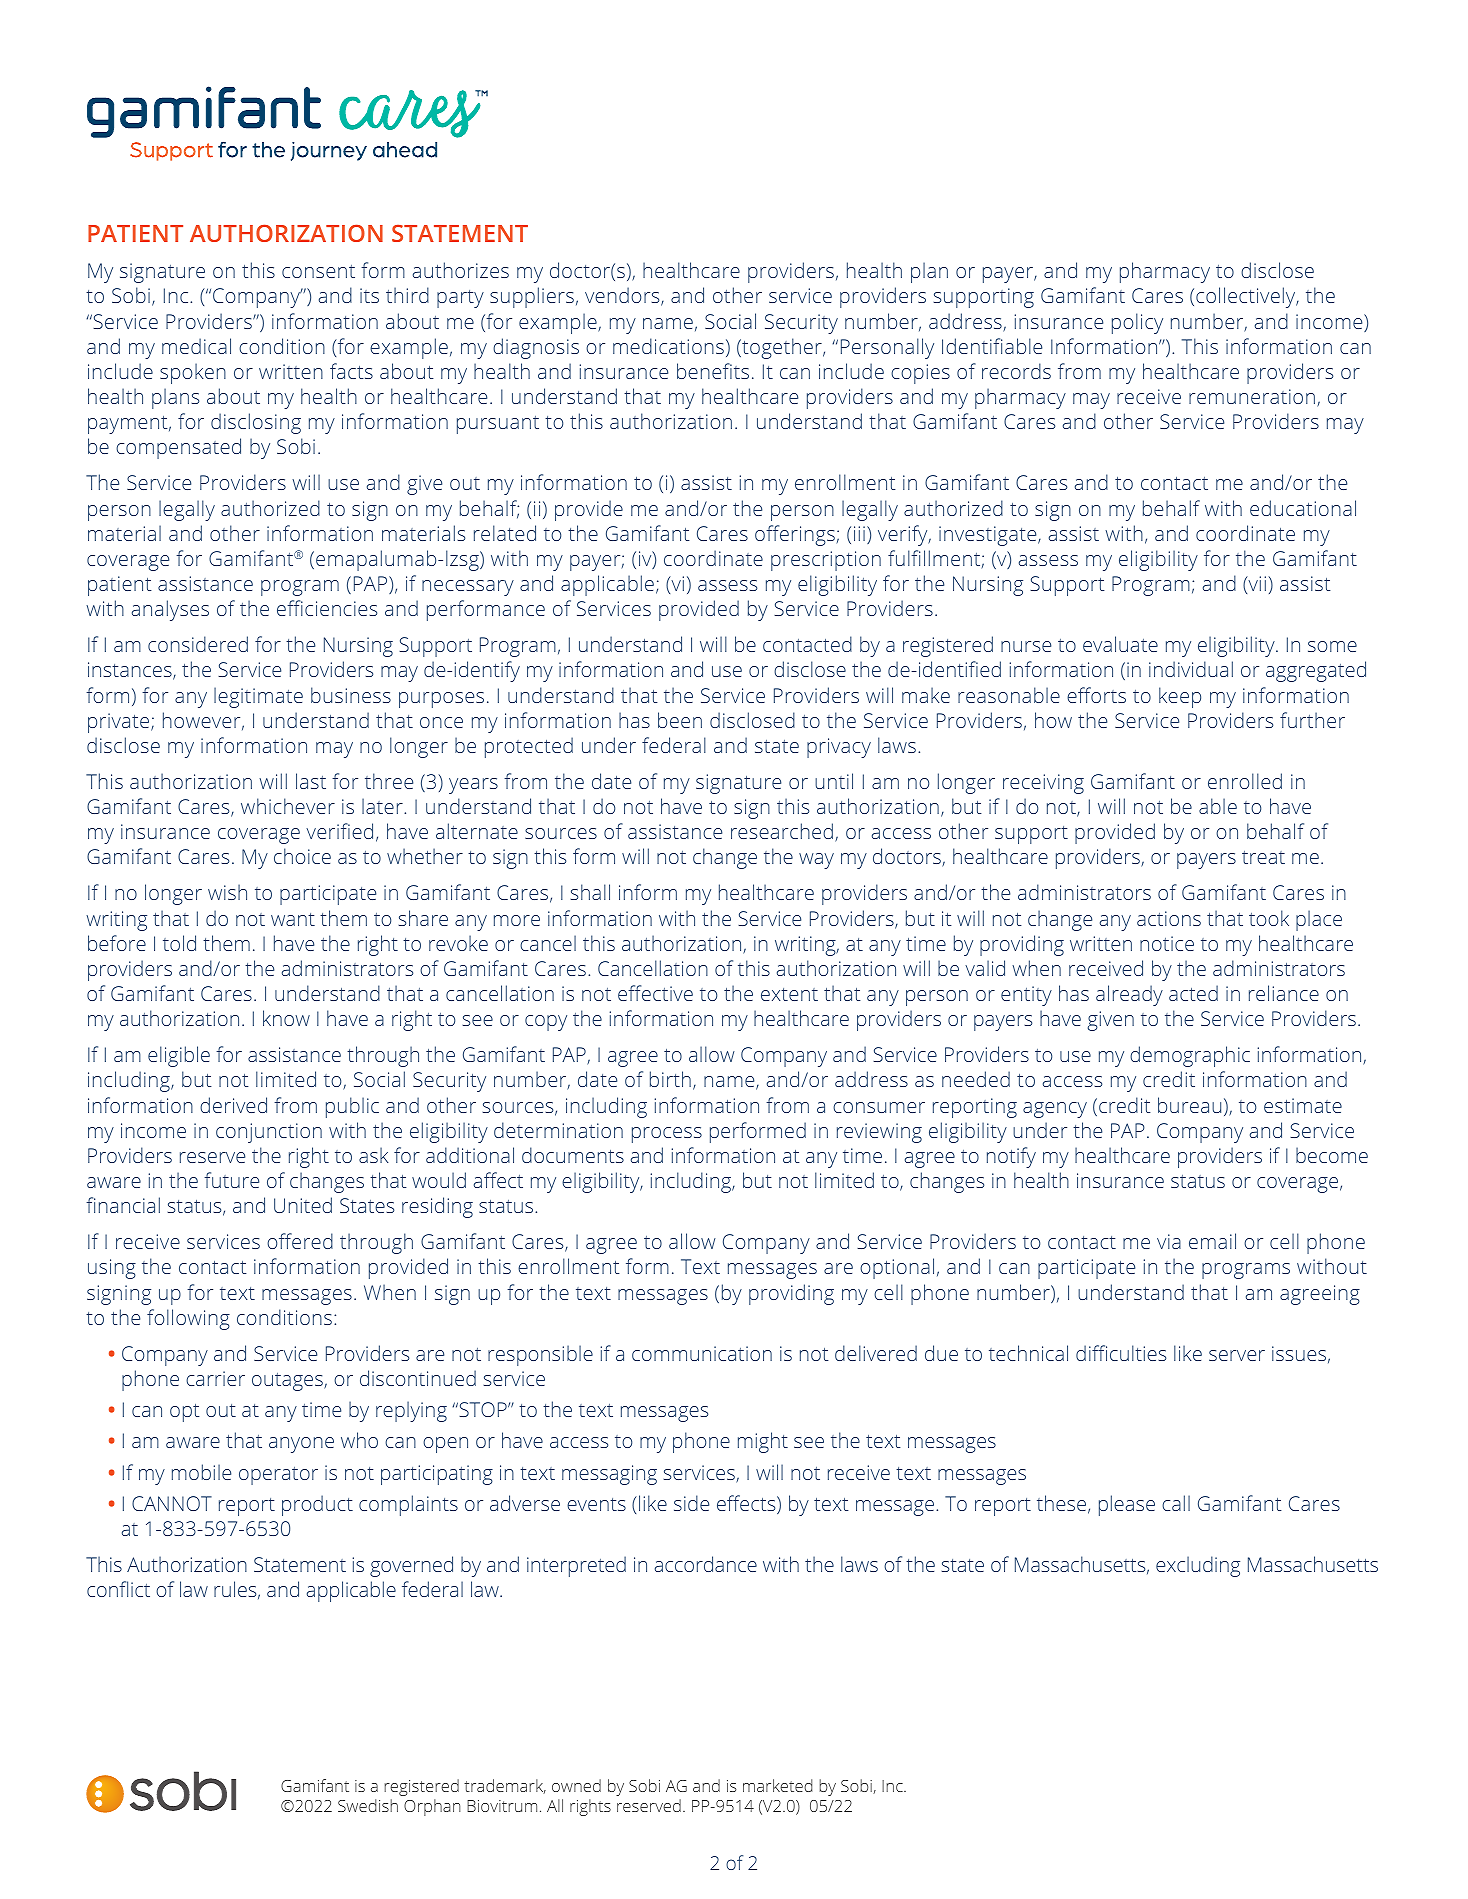  Describe the element at coordinates (702, 1353) in the screenshot. I see `communication` at that location.
